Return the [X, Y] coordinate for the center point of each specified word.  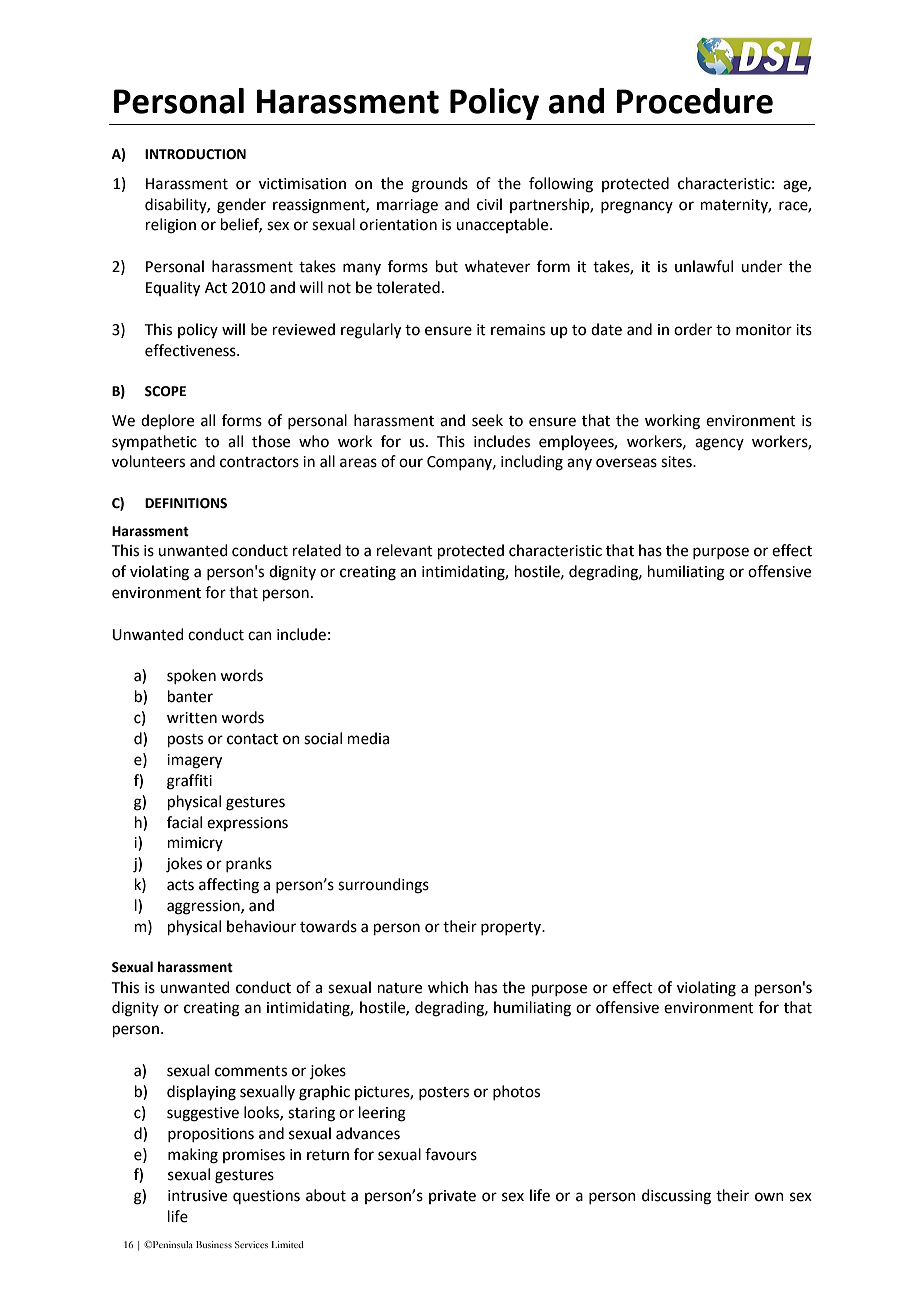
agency [719, 444]
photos [516, 1092]
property [512, 928]
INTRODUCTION [195, 154]
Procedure [694, 101]
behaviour [261, 926]
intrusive [197, 1196]
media [368, 738]
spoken [191, 676]
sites [677, 462]
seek [487, 420]
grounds [440, 185]
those [271, 441]
